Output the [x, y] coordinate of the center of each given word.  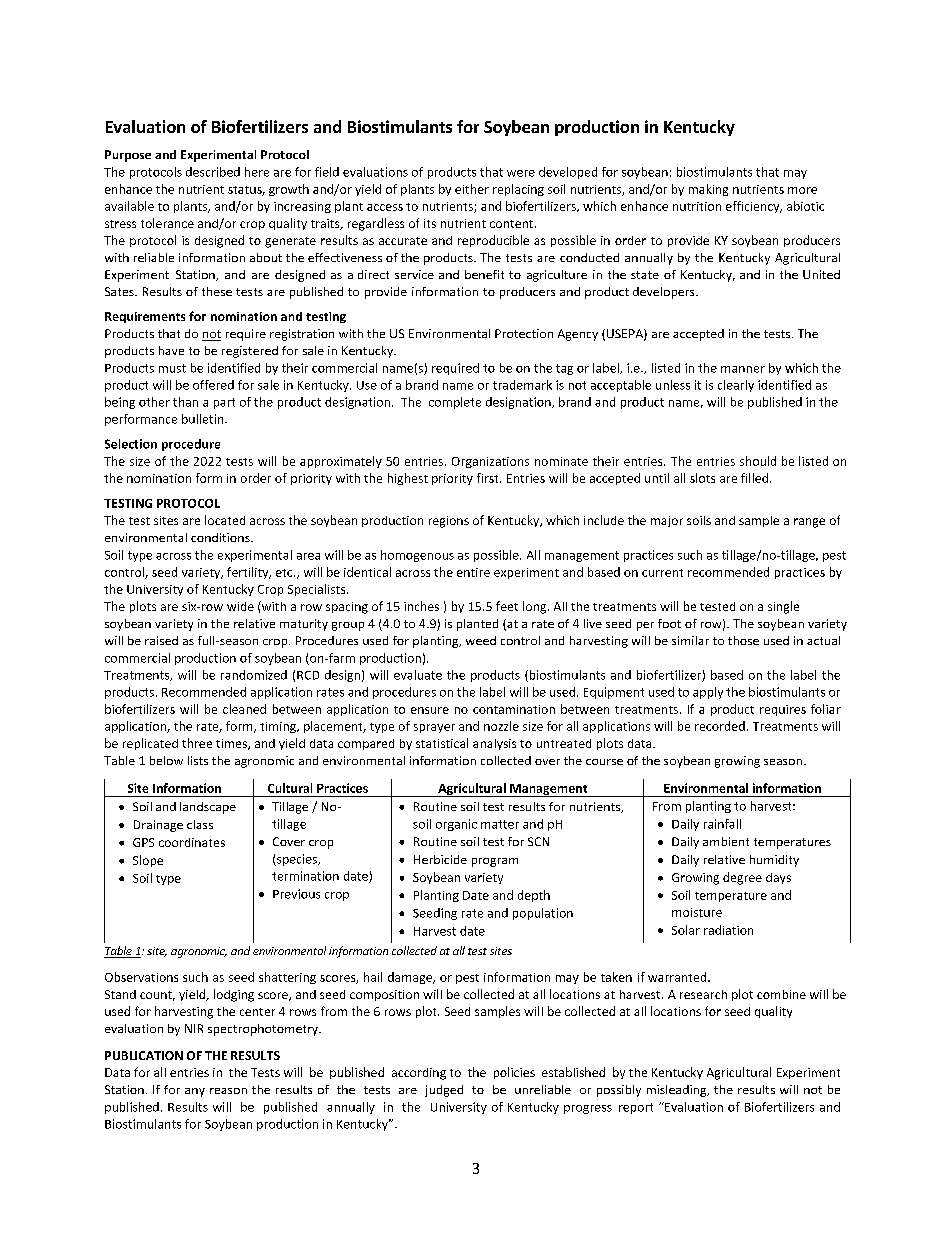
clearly [736, 386]
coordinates [192, 842]
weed [481, 640]
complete [455, 403]
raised [161, 640]
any [195, 1092]
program [495, 862]
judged [444, 1091]
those [743, 640]
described [213, 172]
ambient [726, 841]
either [472, 189]
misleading [678, 1091]
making [708, 190]
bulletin [204, 419]
